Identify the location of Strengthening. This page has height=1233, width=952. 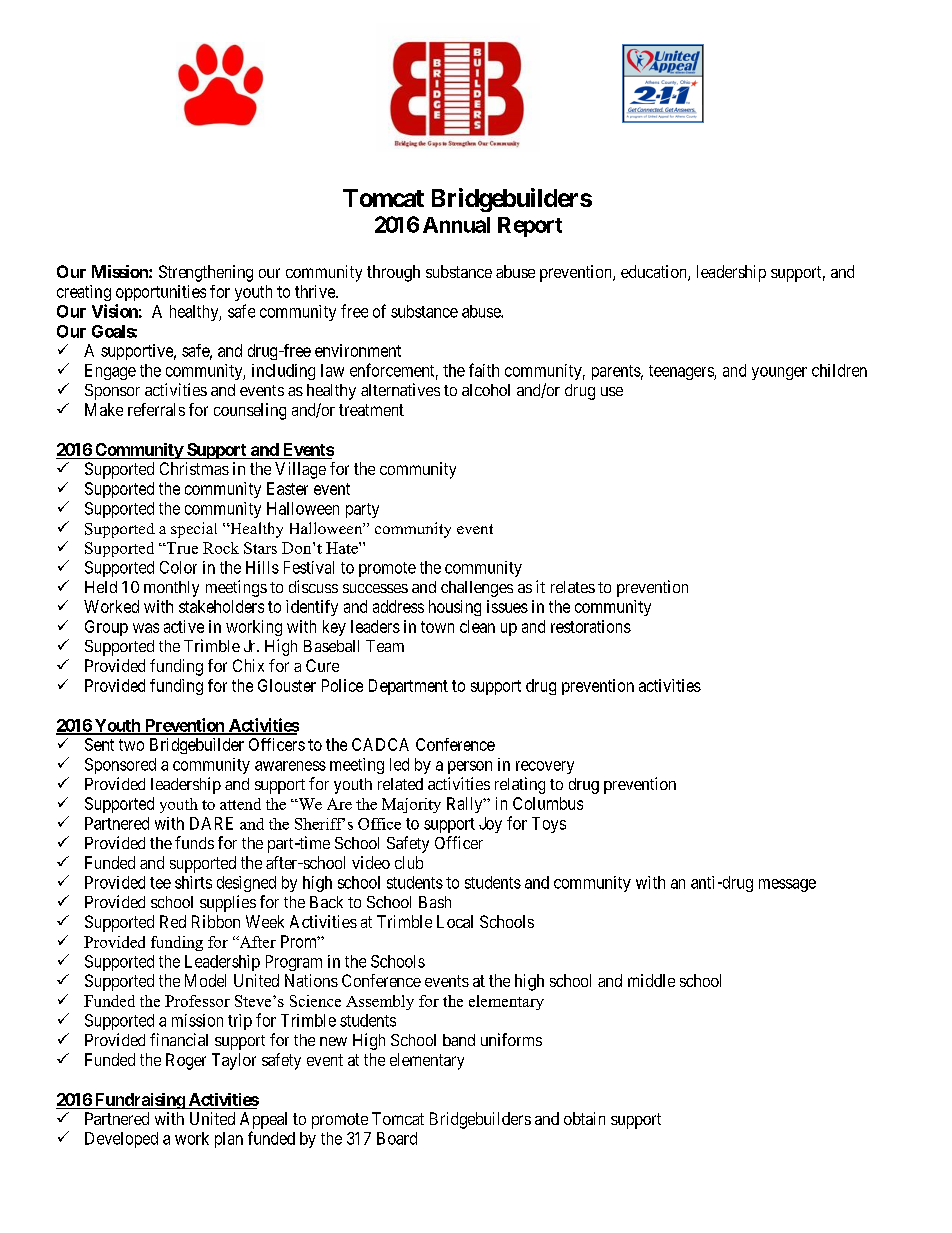
(206, 273).
